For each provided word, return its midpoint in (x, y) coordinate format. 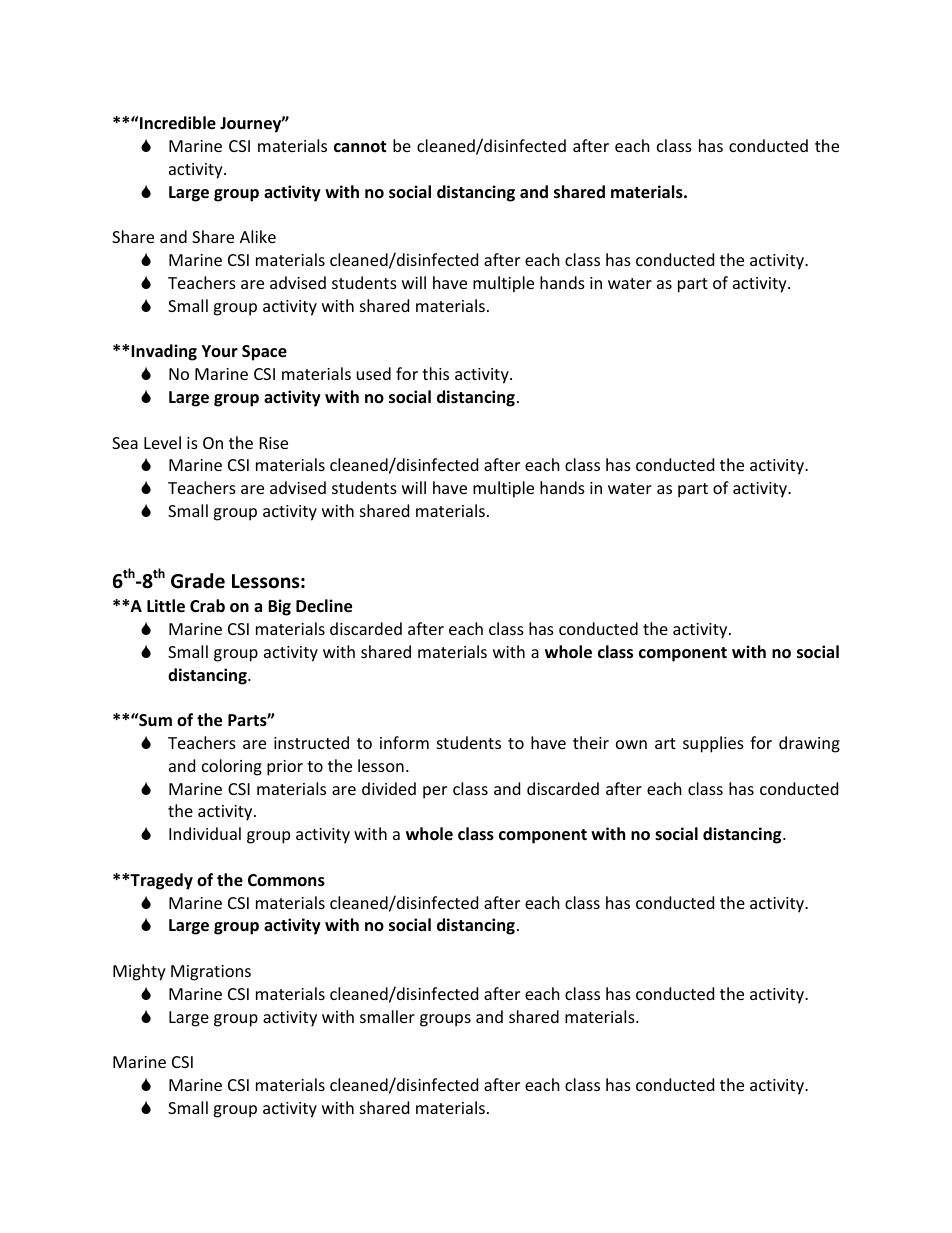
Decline (324, 606)
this (435, 373)
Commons (286, 880)
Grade (198, 581)
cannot (360, 147)
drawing (809, 744)
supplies (713, 744)
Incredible (177, 123)
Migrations (211, 973)
